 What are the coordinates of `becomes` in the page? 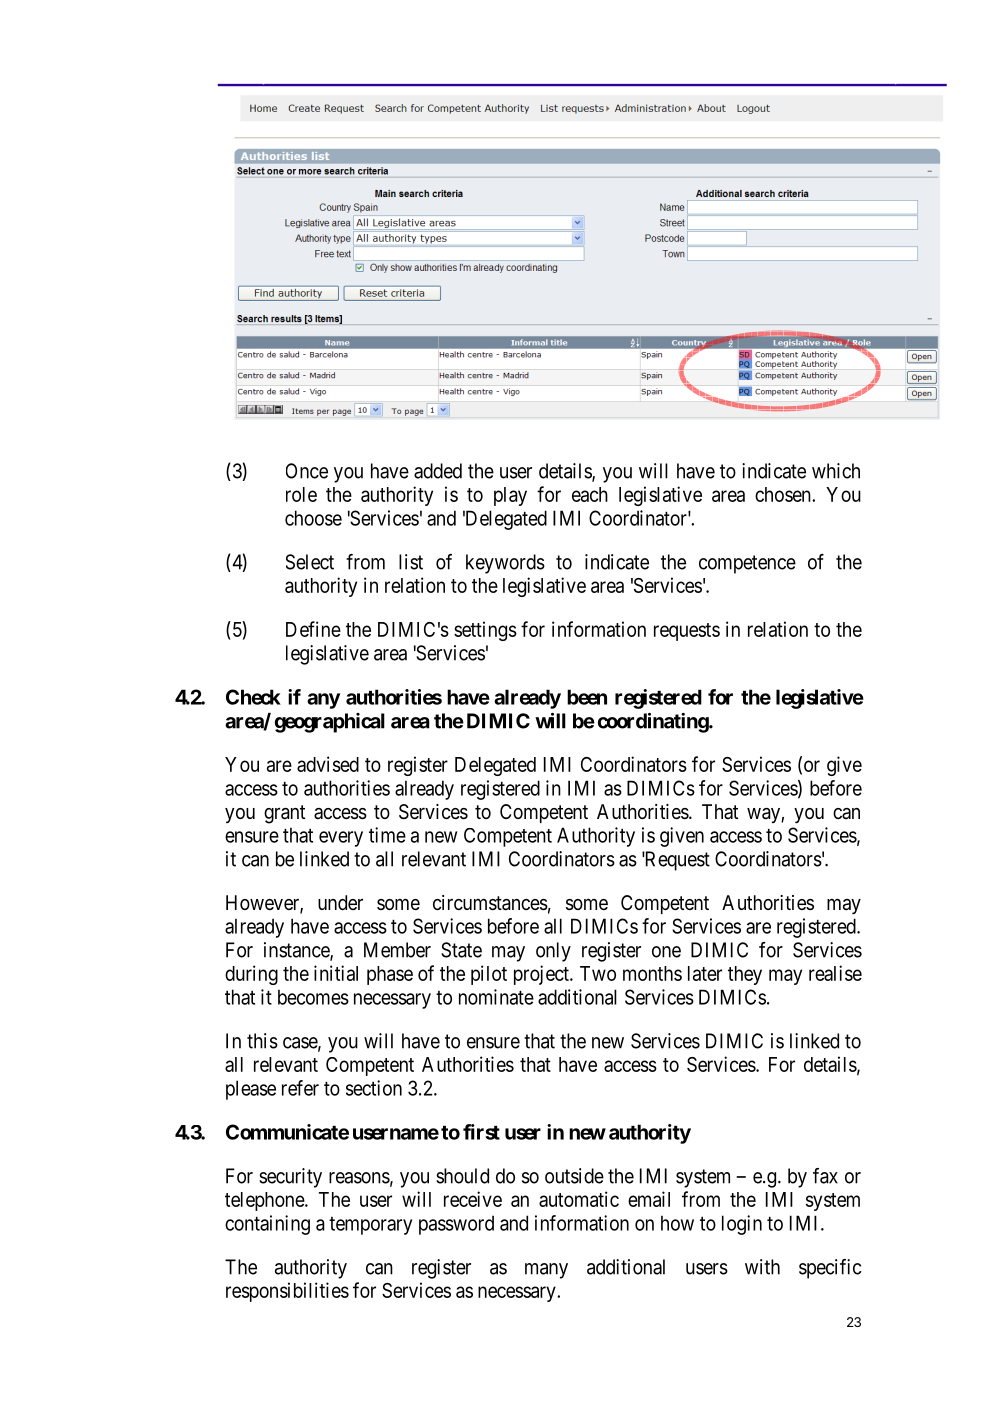 It's located at (313, 997).
